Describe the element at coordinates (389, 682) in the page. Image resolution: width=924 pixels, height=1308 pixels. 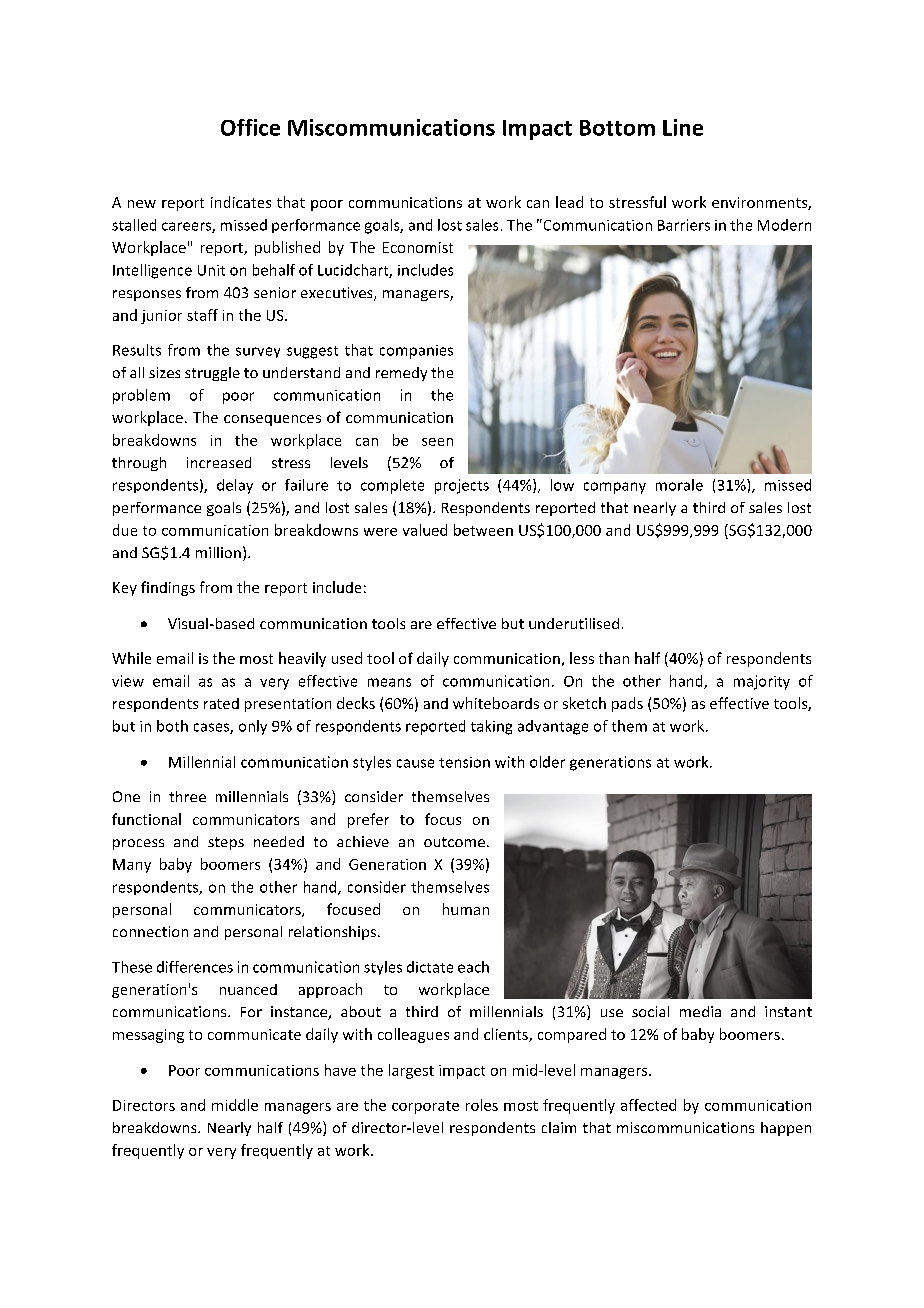
I see `means` at that location.
